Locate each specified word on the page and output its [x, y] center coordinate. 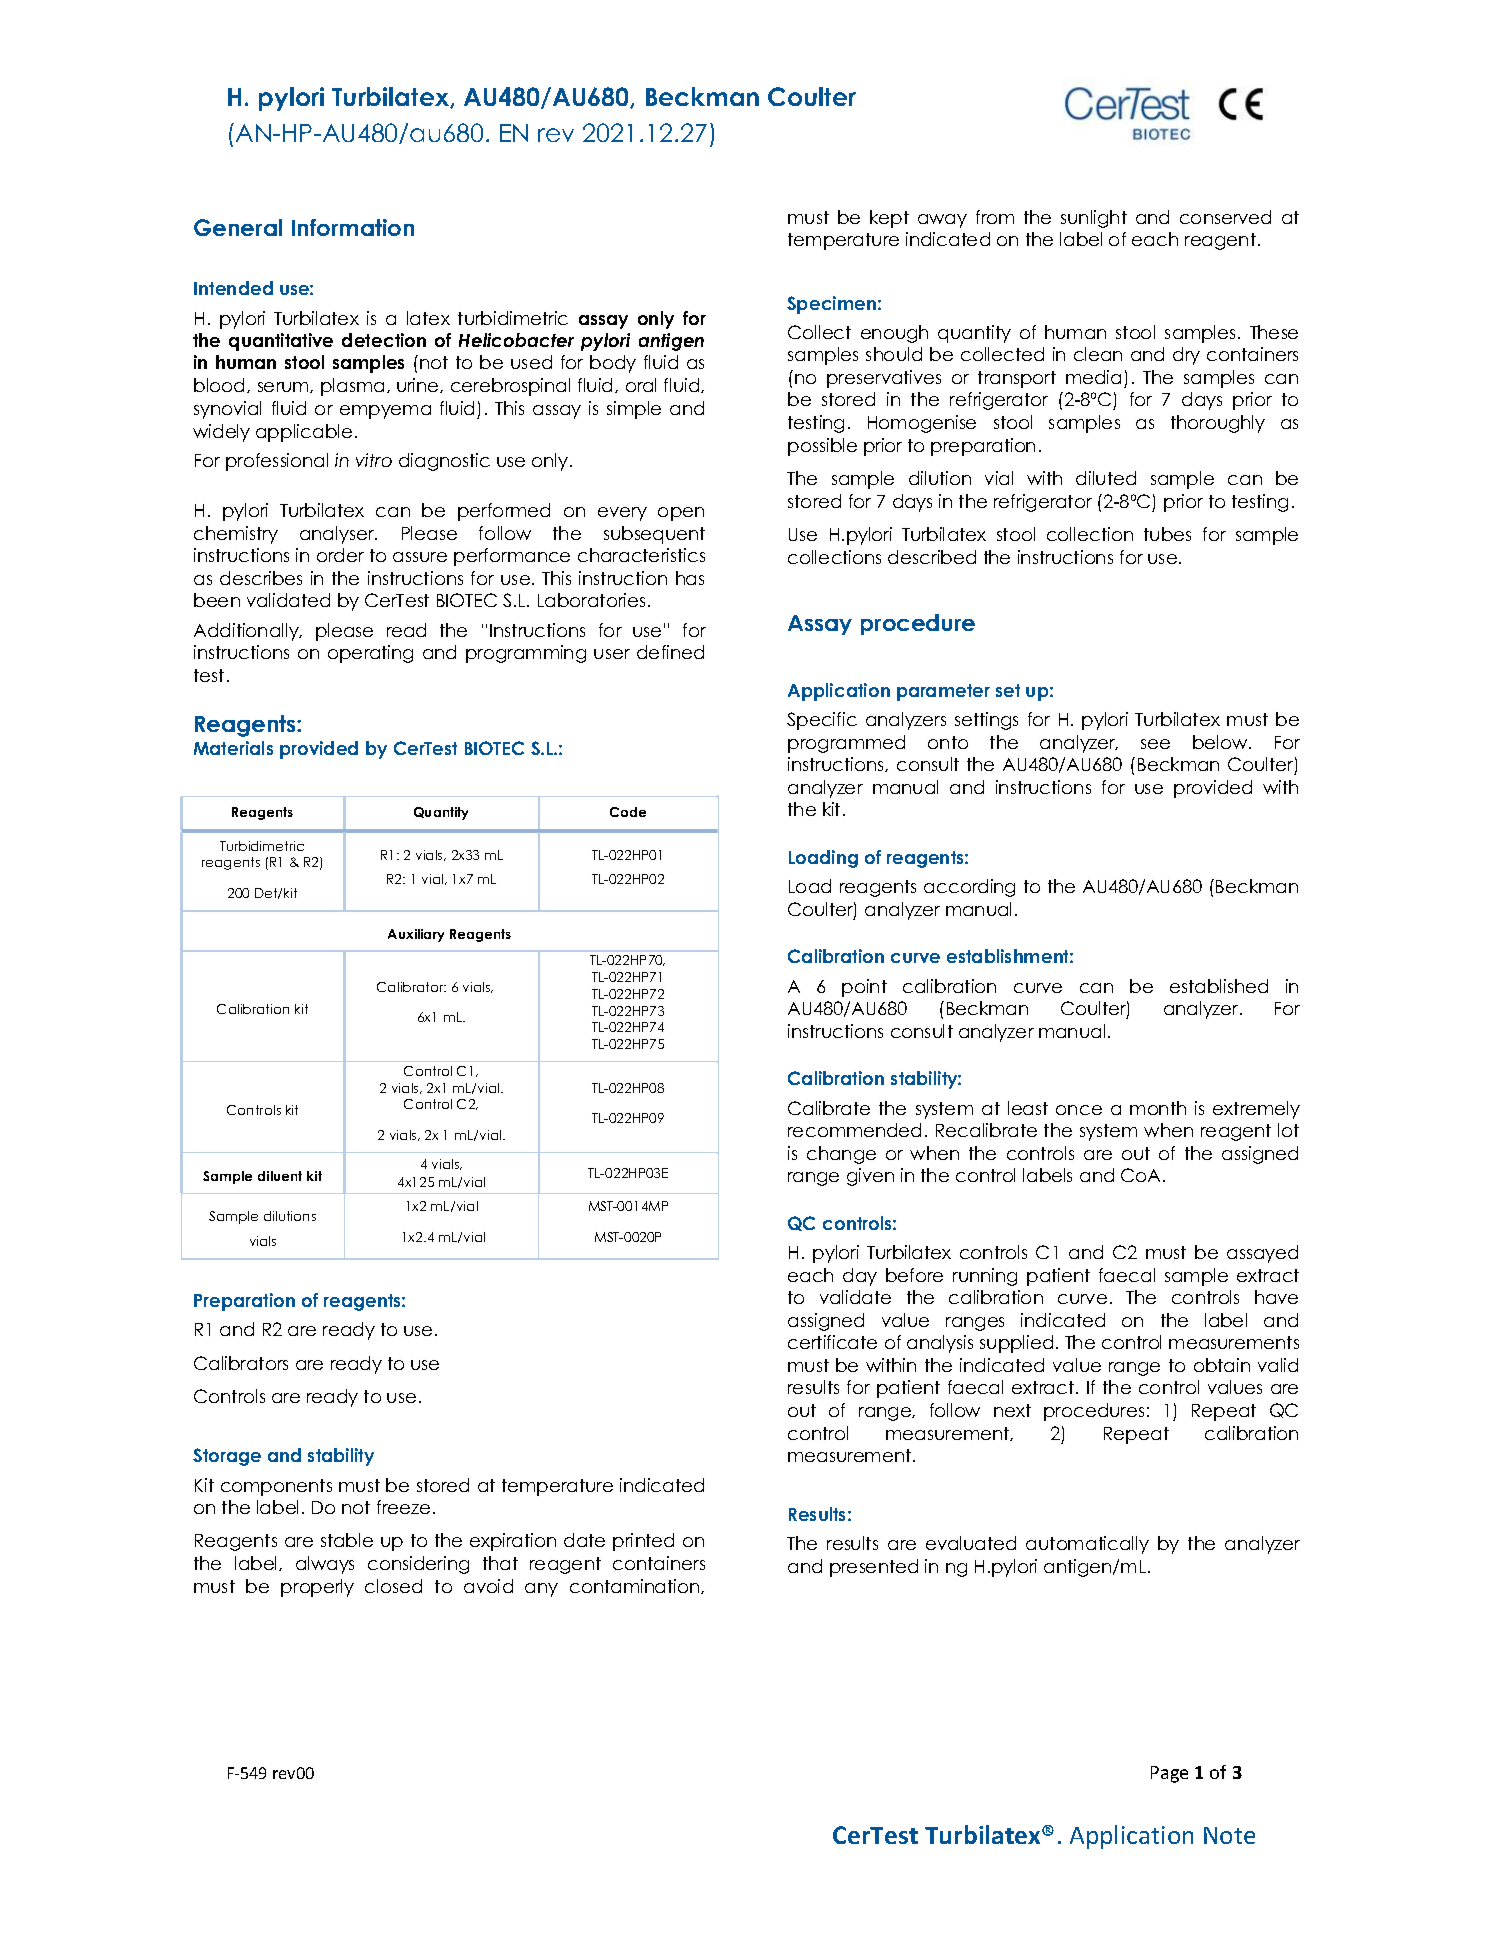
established [1219, 986]
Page [1169, 1774]
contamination [636, 1586]
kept [889, 219]
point [864, 988]
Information [353, 227]
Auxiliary [416, 935]
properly [317, 1588]
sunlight [1094, 219]
